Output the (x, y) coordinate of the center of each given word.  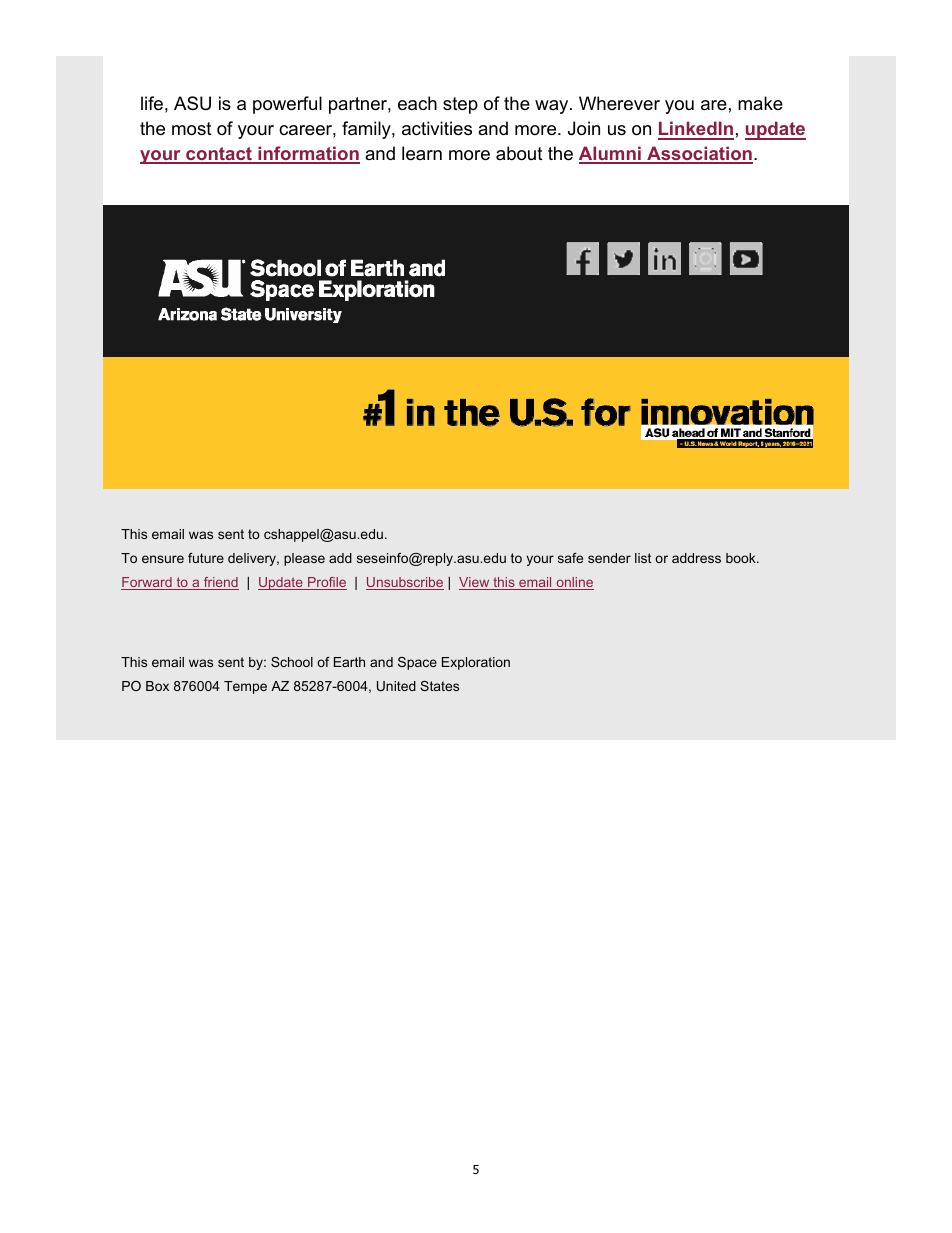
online (574, 583)
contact (219, 155)
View (475, 583)
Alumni (611, 154)
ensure (163, 559)
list (643, 558)
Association (699, 154)
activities (437, 128)
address (696, 558)
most (192, 129)
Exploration (476, 663)
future (206, 558)
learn (422, 153)
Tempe (245, 687)
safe (570, 558)
